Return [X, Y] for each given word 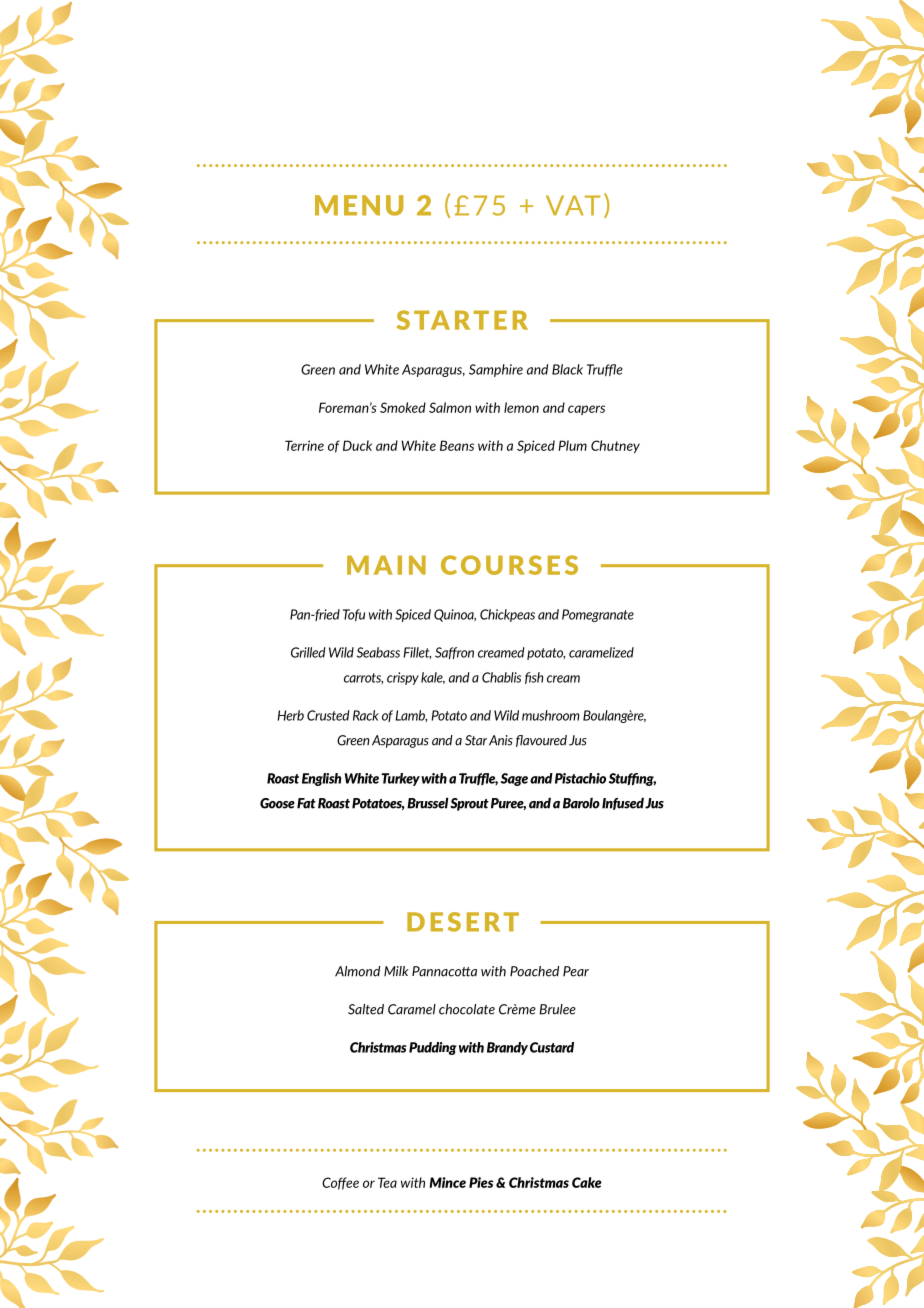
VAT [573, 205]
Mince [447, 1182]
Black [567, 369]
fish [534, 678]
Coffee [340, 1183]
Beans [457, 445]
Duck [357, 445]
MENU [359, 205]
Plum [572, 445]
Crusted [328, 715]
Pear [576, 971]
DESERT [463, 922]
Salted [366, 1009]
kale [433, 678]
